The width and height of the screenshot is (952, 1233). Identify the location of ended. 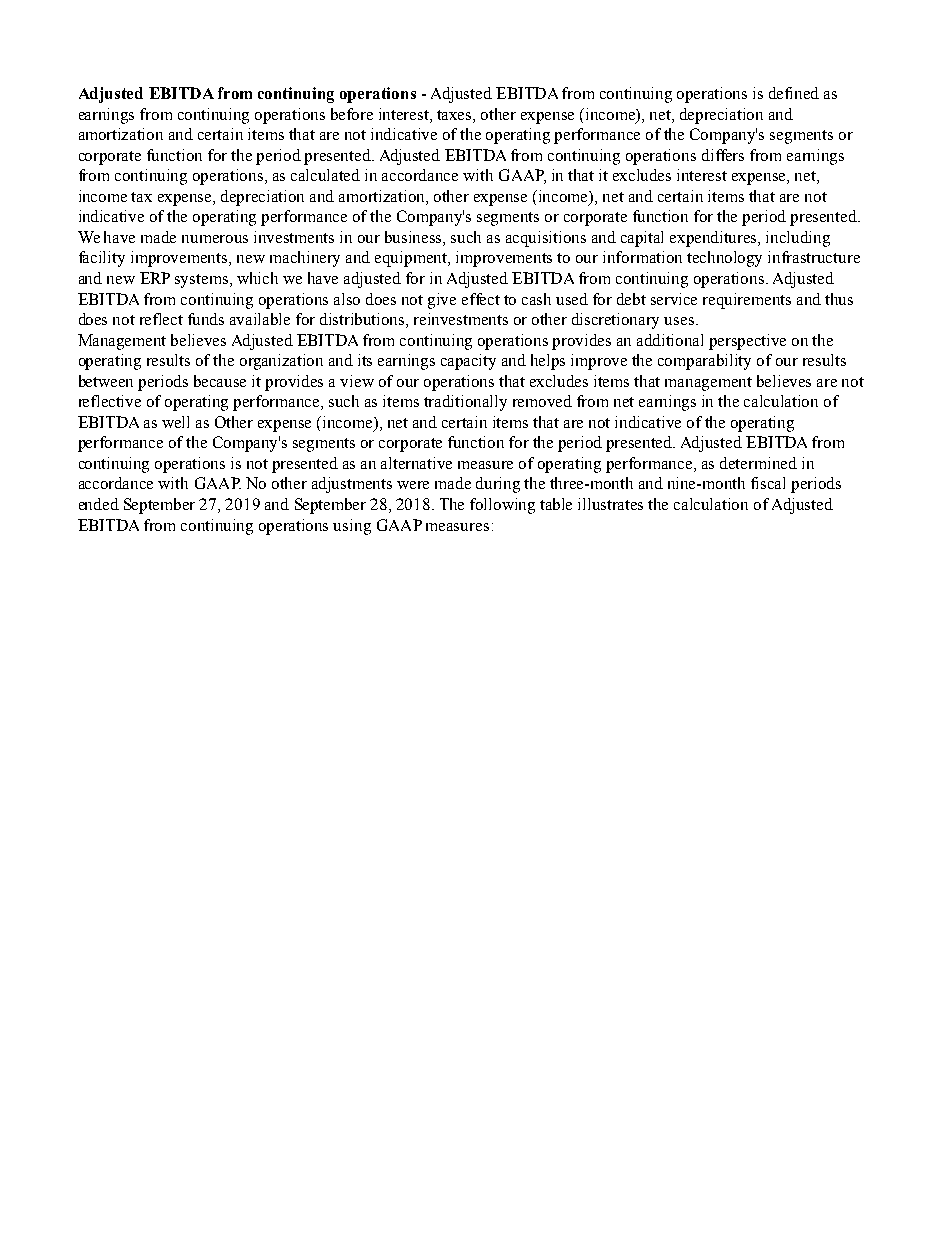
(99, 504).
